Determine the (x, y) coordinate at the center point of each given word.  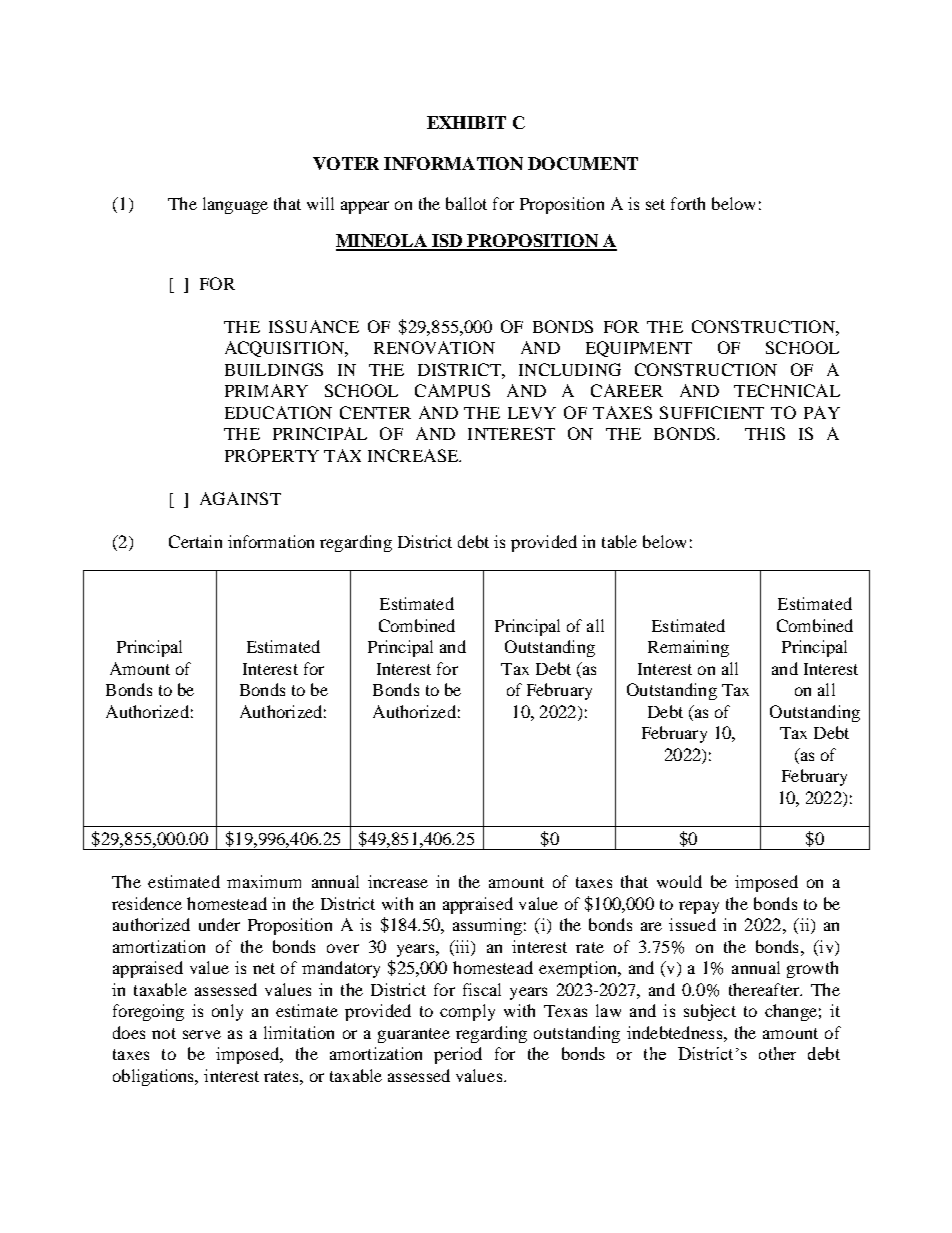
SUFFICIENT (712, 412)
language (235, 205)
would (679, 881)
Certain (195, 541)
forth (688, 203)
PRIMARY (266, 390)
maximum (264, 881)
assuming (487, 926)
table (619, 541)
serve (202, 1034)
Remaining (688, 648)
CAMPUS (452, 390)
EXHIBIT (466, 122)
